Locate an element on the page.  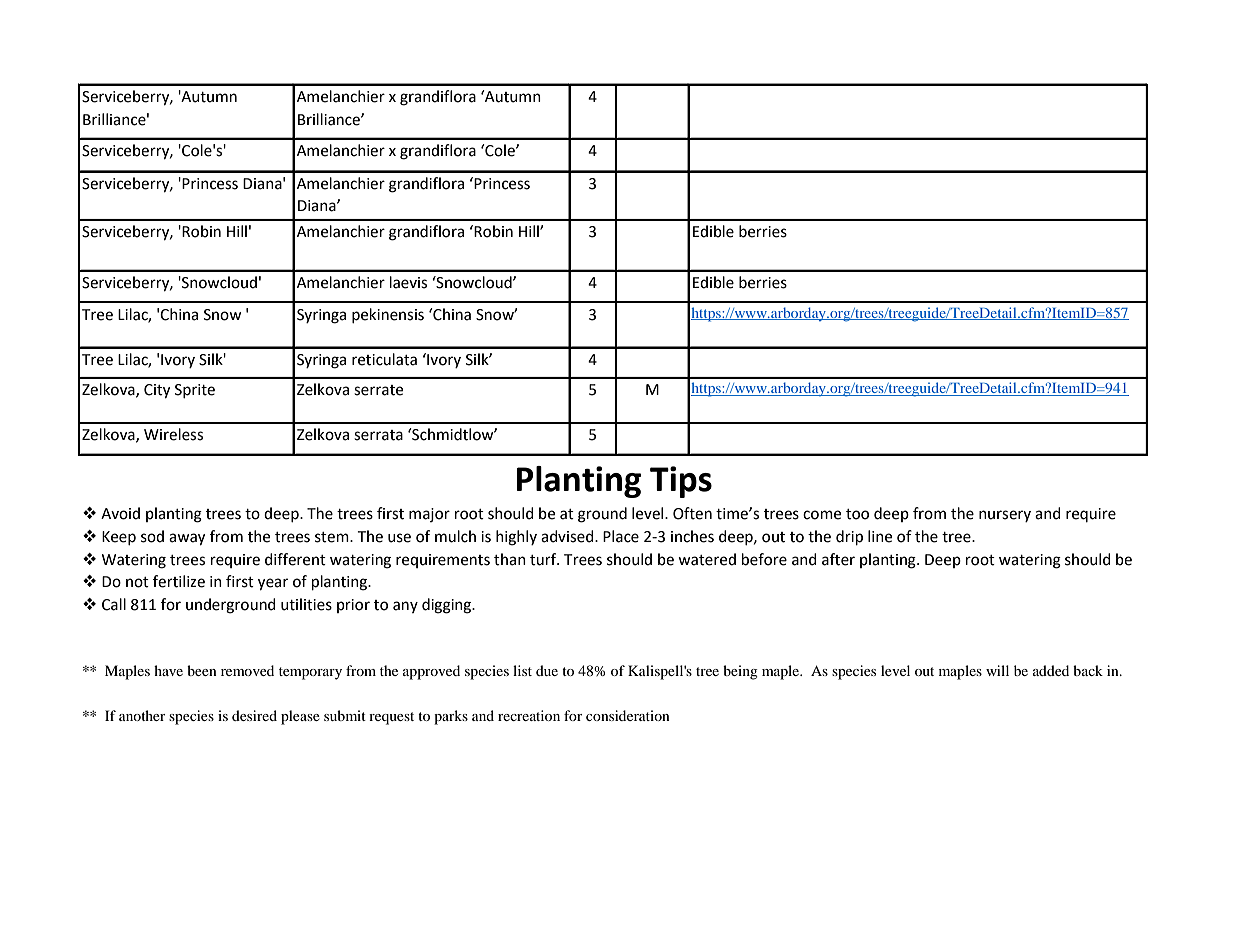
serrate is located at coordinates (378, 390).
